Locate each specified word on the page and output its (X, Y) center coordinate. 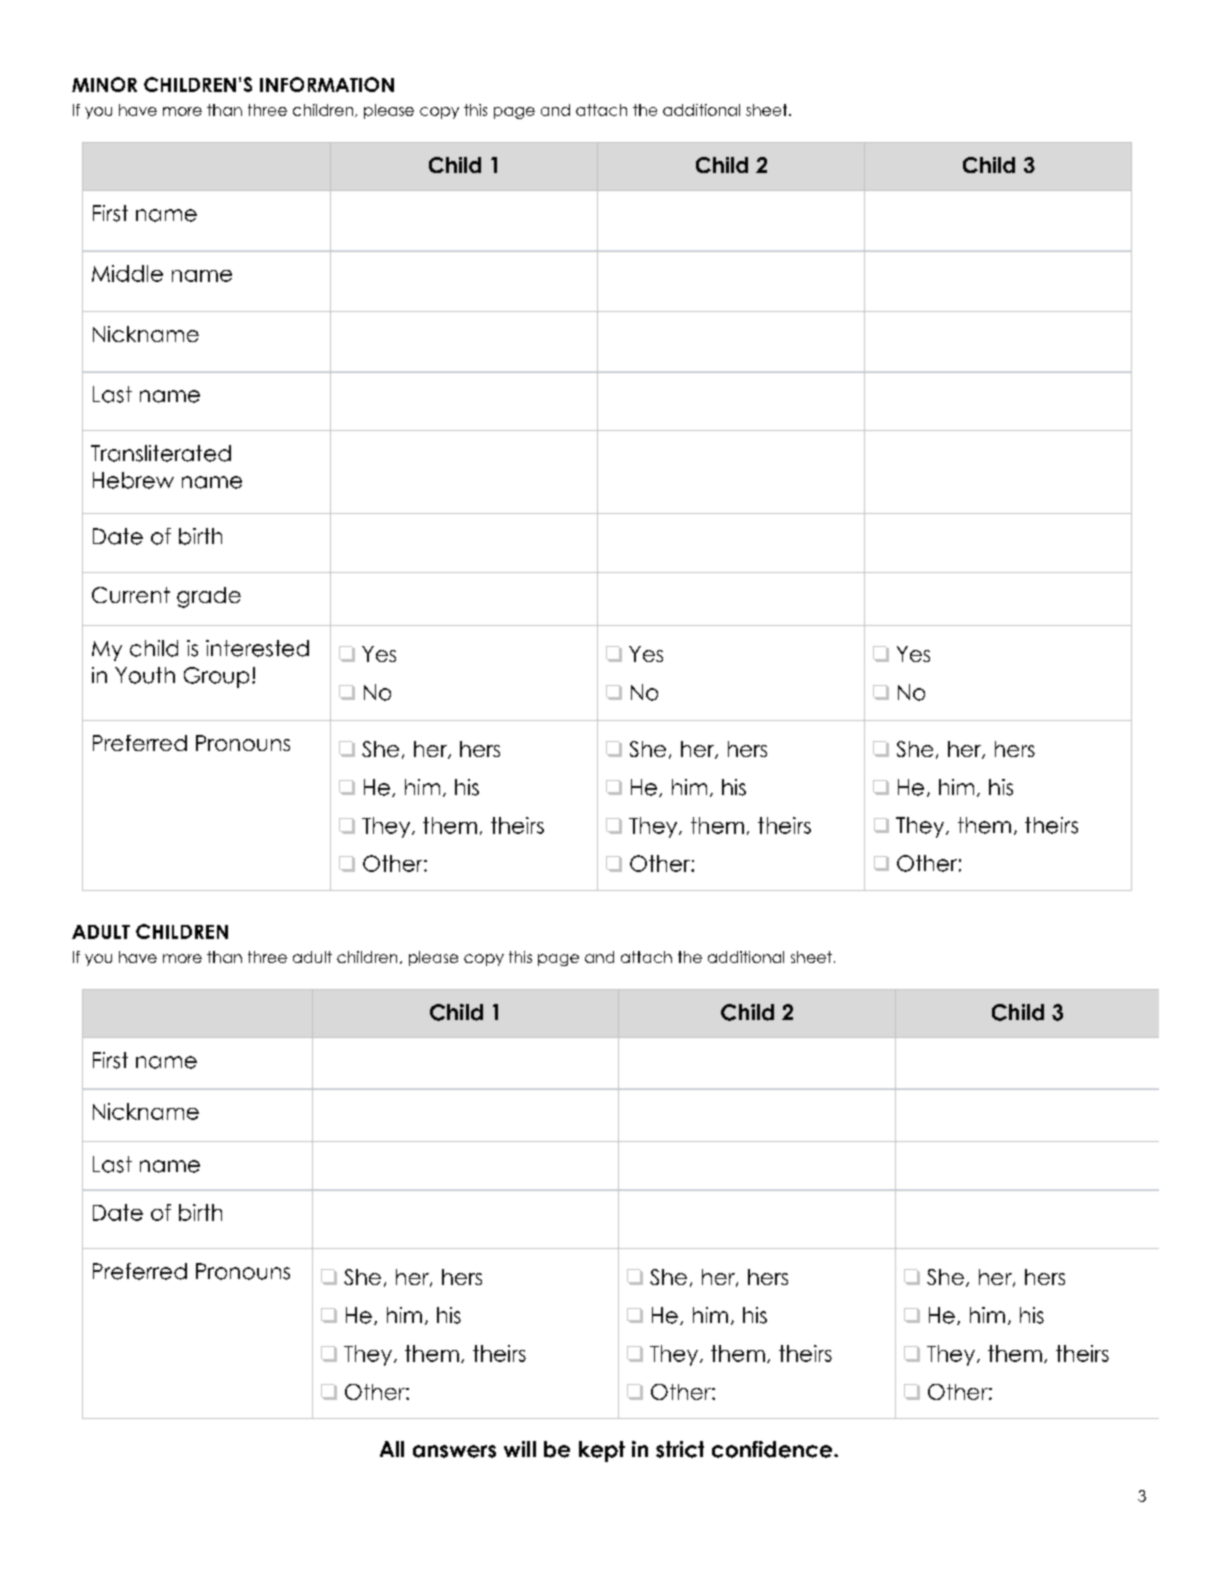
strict (680, 1449)
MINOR (104, 84)
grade (209, 597)
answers (454, 1451)
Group (216, 677)
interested (257, 648)
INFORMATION (327, 84)
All (392, 1449)
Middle (127, 273)
